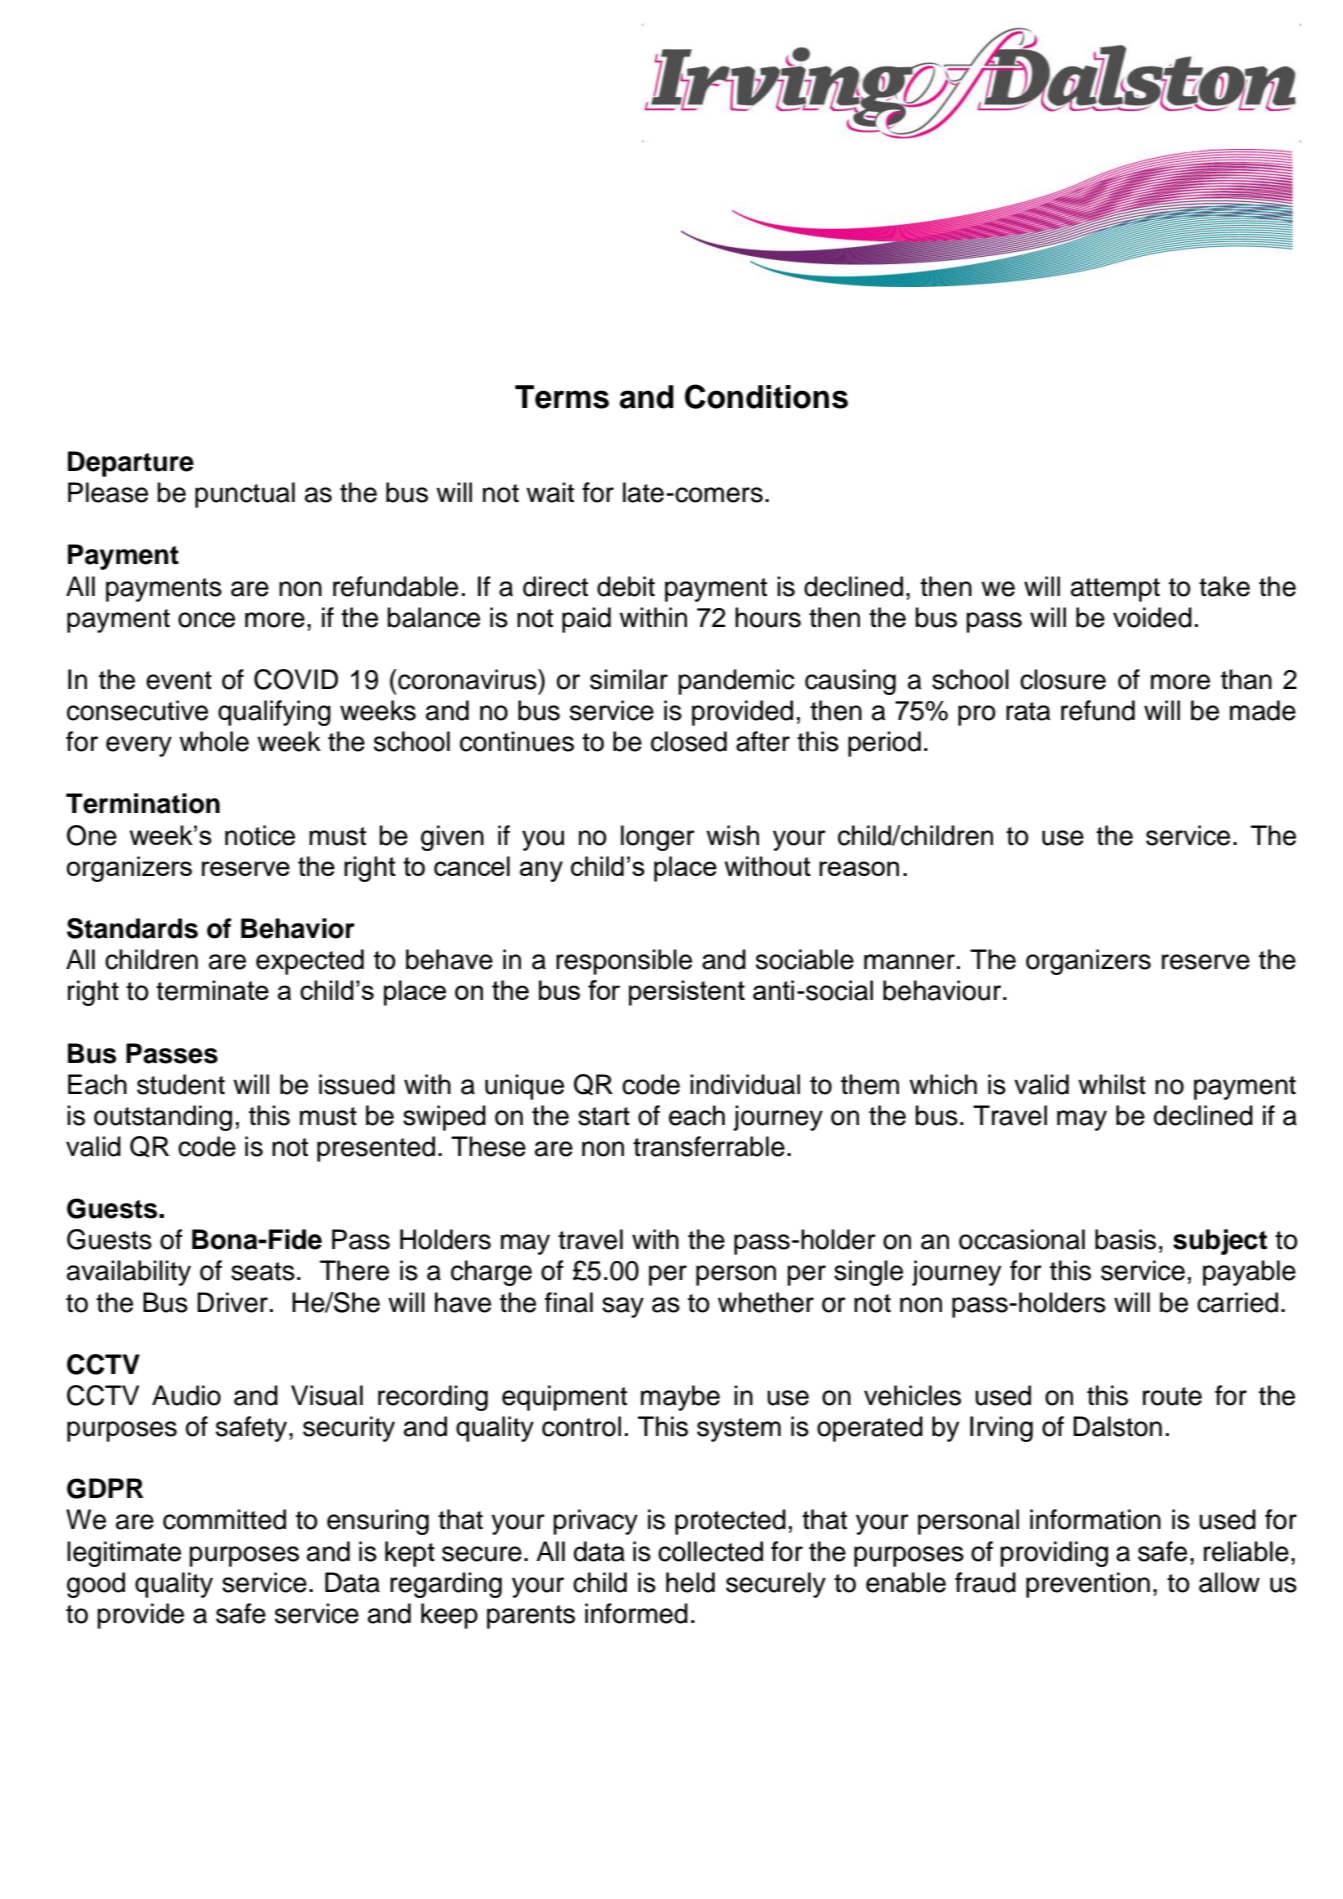  I want to click on persistent, so click(687, 993).
